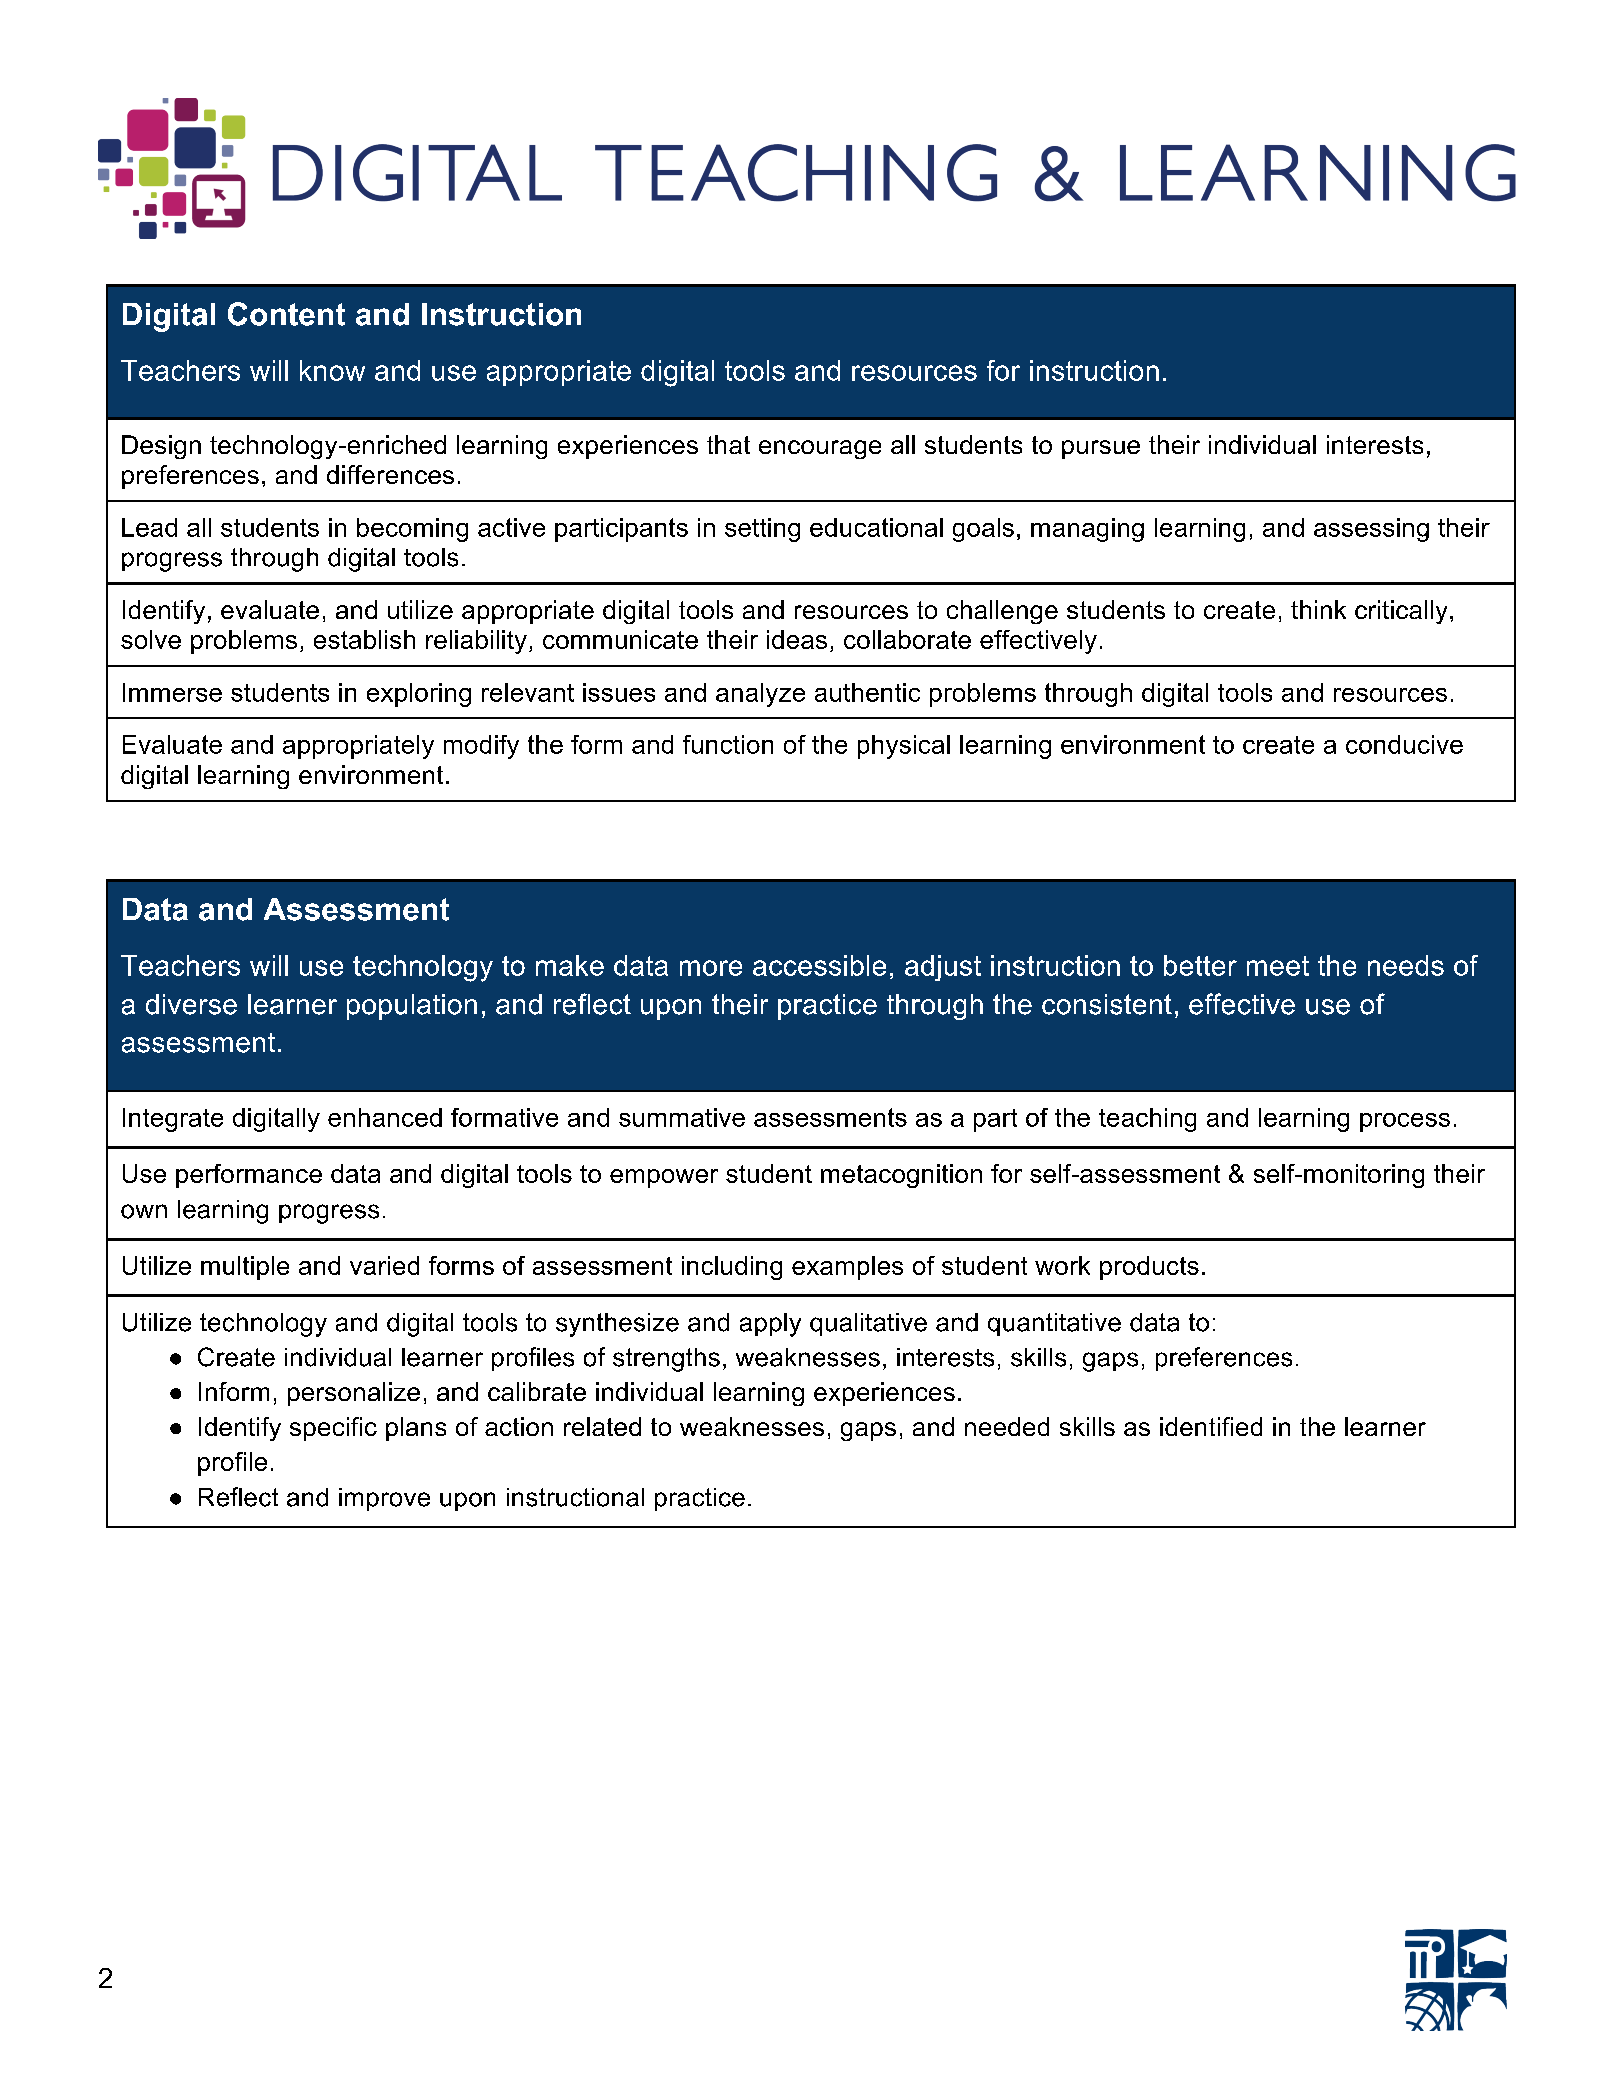 The width and height of the screenshot is (1617, 2093). Describe the element at coordinates (728, 444) in the screenshot. I see `that` at that location.
